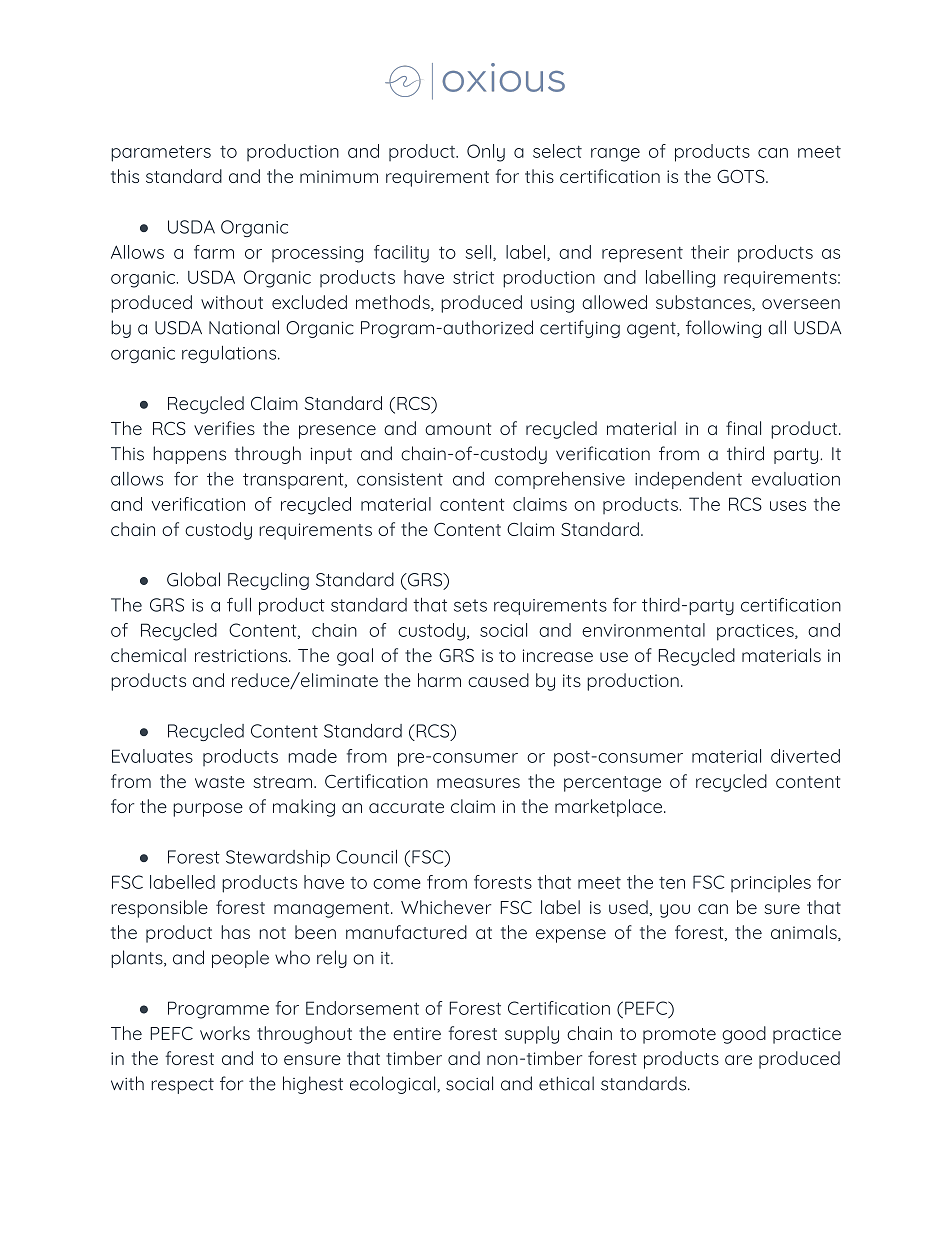  Describe the element at coordinates (161, 153) in the screenshot. I see `parameters` at that location.
